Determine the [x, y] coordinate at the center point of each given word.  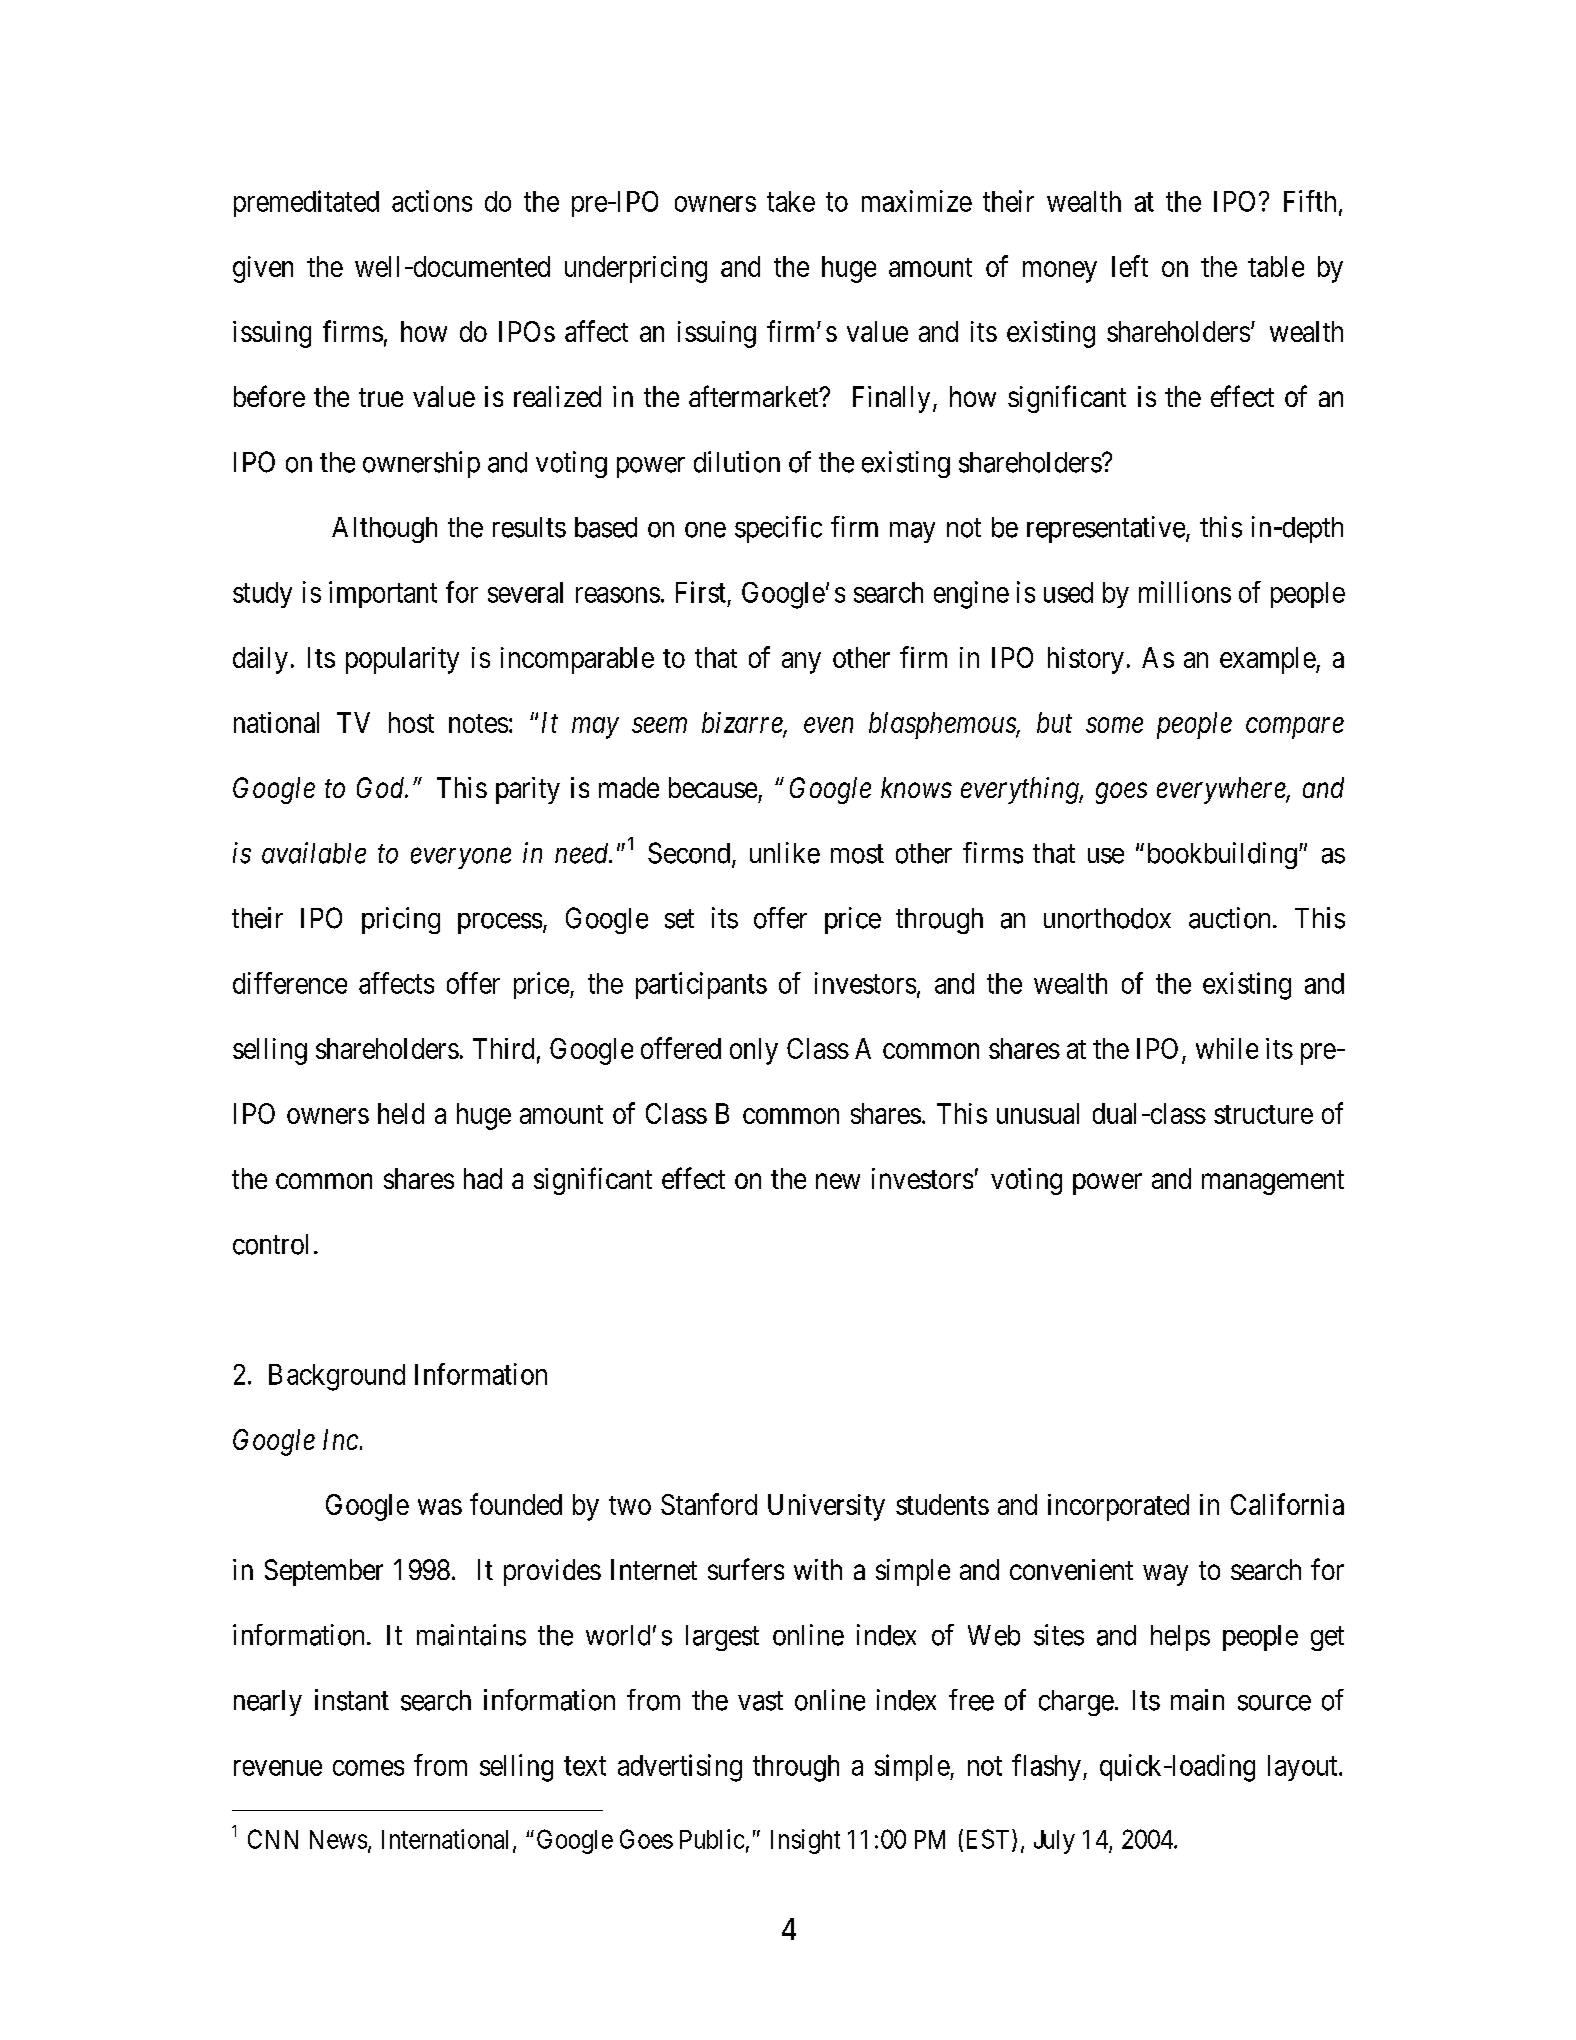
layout [1304, 1768]
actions [432, 201]
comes [368, 1768]
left [1130, 266]
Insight [805, 1841]
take [791, 201]
